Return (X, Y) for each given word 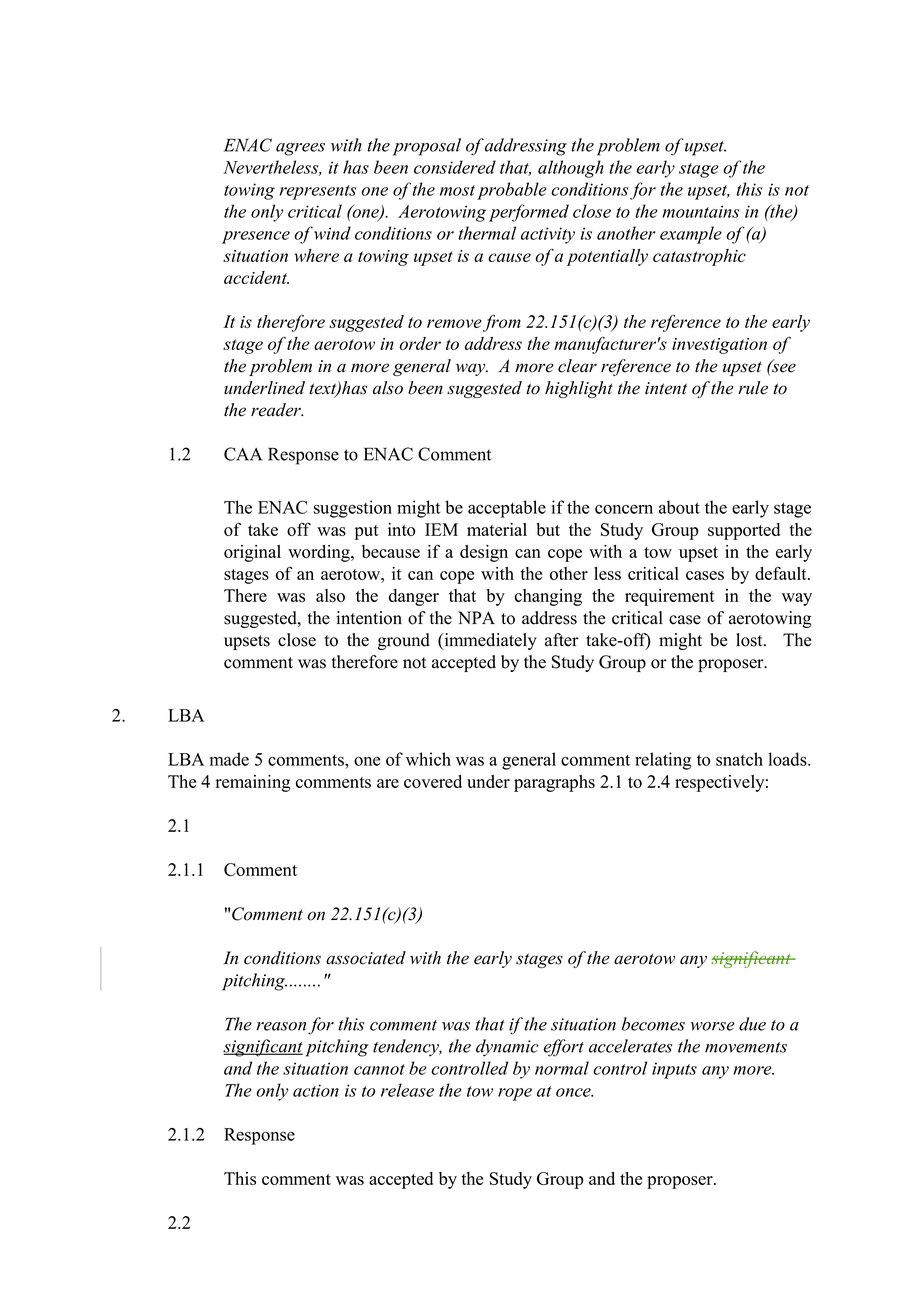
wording (320, 553)
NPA (476, 617)
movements (746, 1047)
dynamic (507, 1048)
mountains (700, 211)
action (316, 1090)
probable (512, 191)
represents (318, 192)
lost (750, 640)
